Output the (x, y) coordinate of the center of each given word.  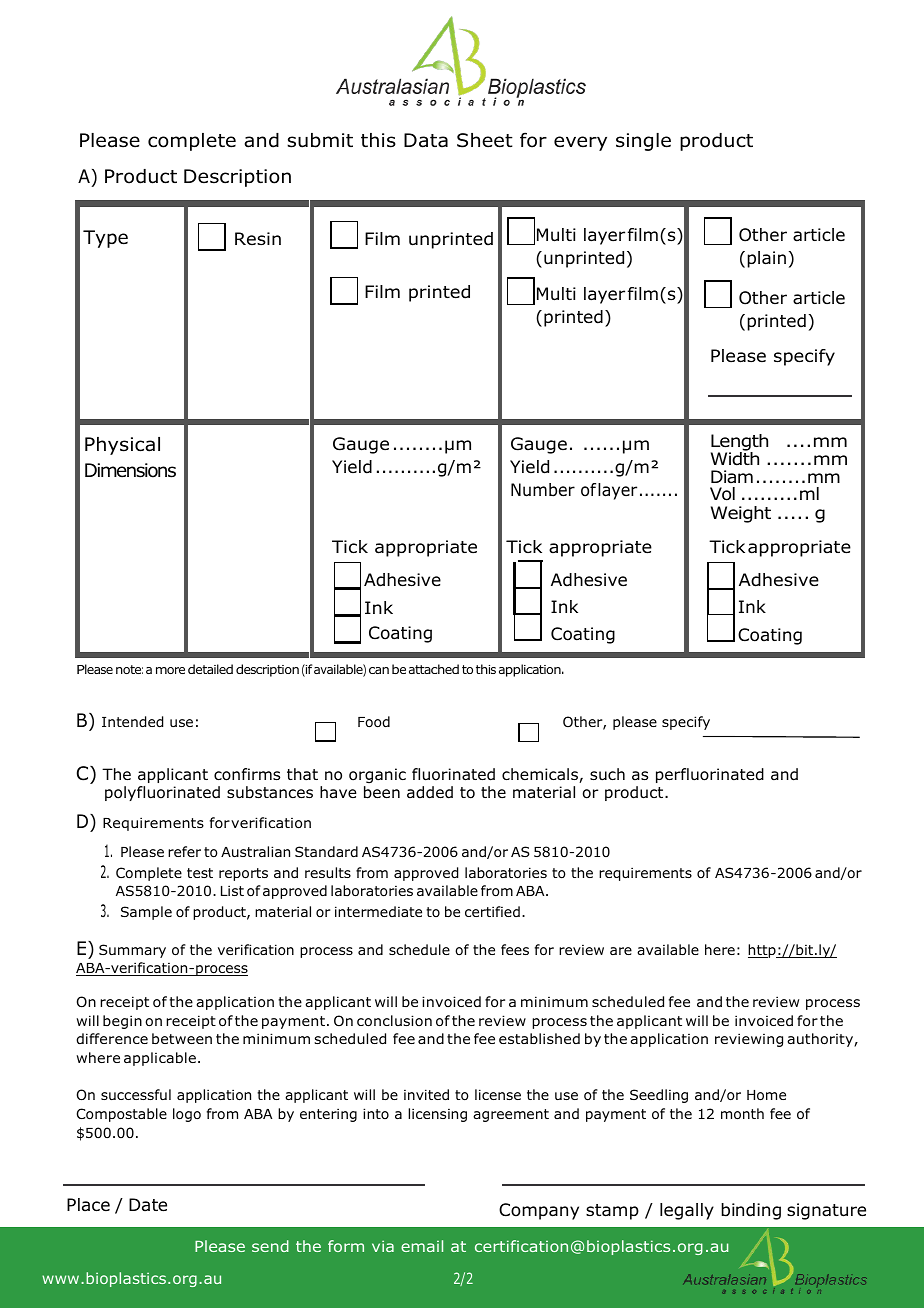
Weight (741, 514)
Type (105, 239)
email (422, 1246)
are (621, 951)
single (643, 142)
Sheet (485, 140)
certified (492, 911)
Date (148, 1205)
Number (543, 490)
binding (751, 1211)
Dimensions (130, 470)
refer (184, 851)
